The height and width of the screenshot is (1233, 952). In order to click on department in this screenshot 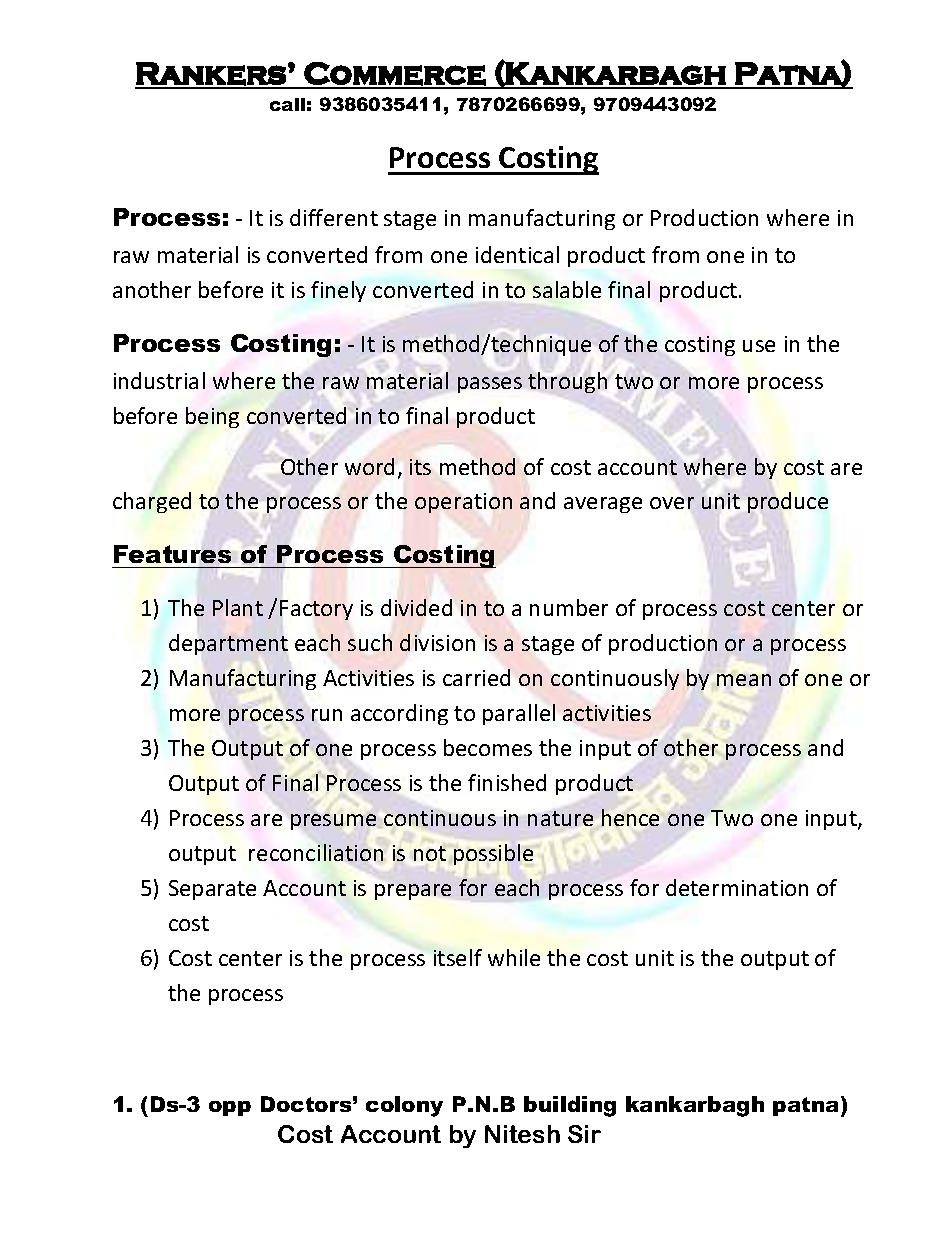, I will do `click(228, 644)`.
